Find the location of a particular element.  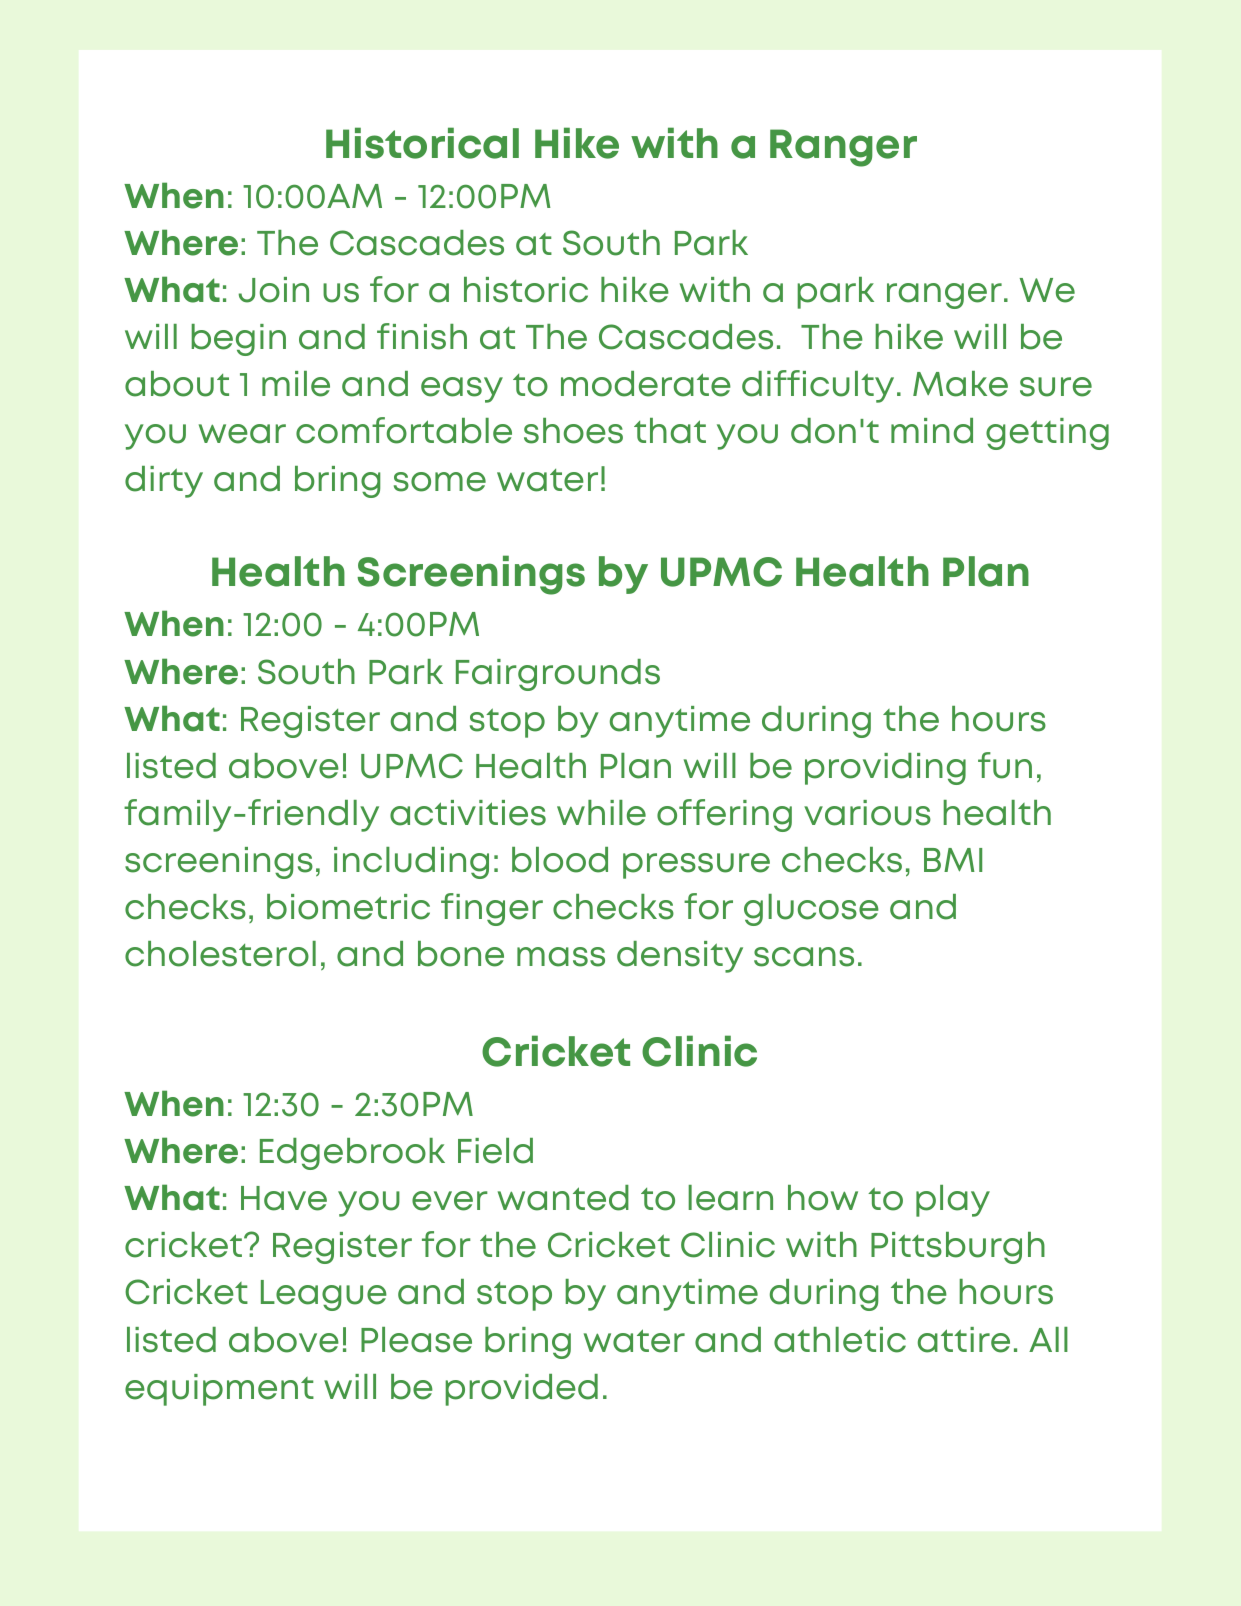

equipment is located at coordinates (219, 1390).
